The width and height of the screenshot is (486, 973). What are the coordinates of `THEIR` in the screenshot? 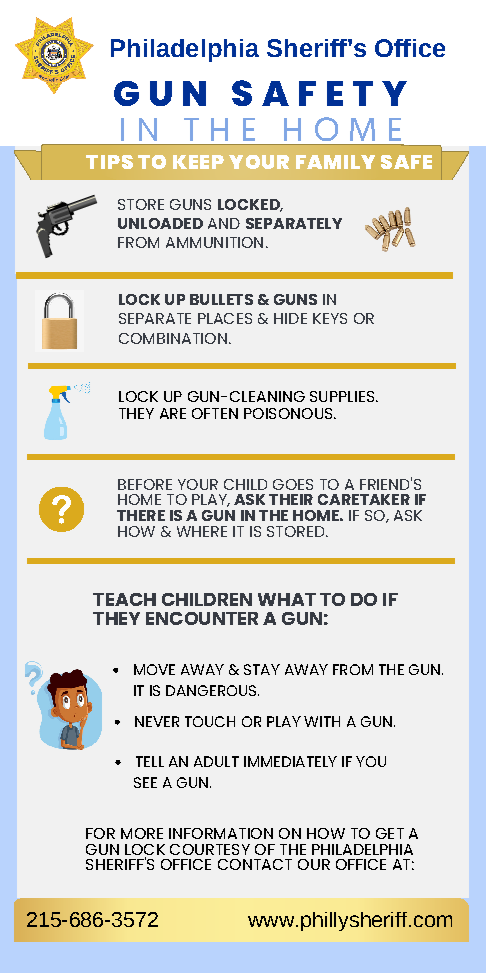 It's located at (291, 499).
